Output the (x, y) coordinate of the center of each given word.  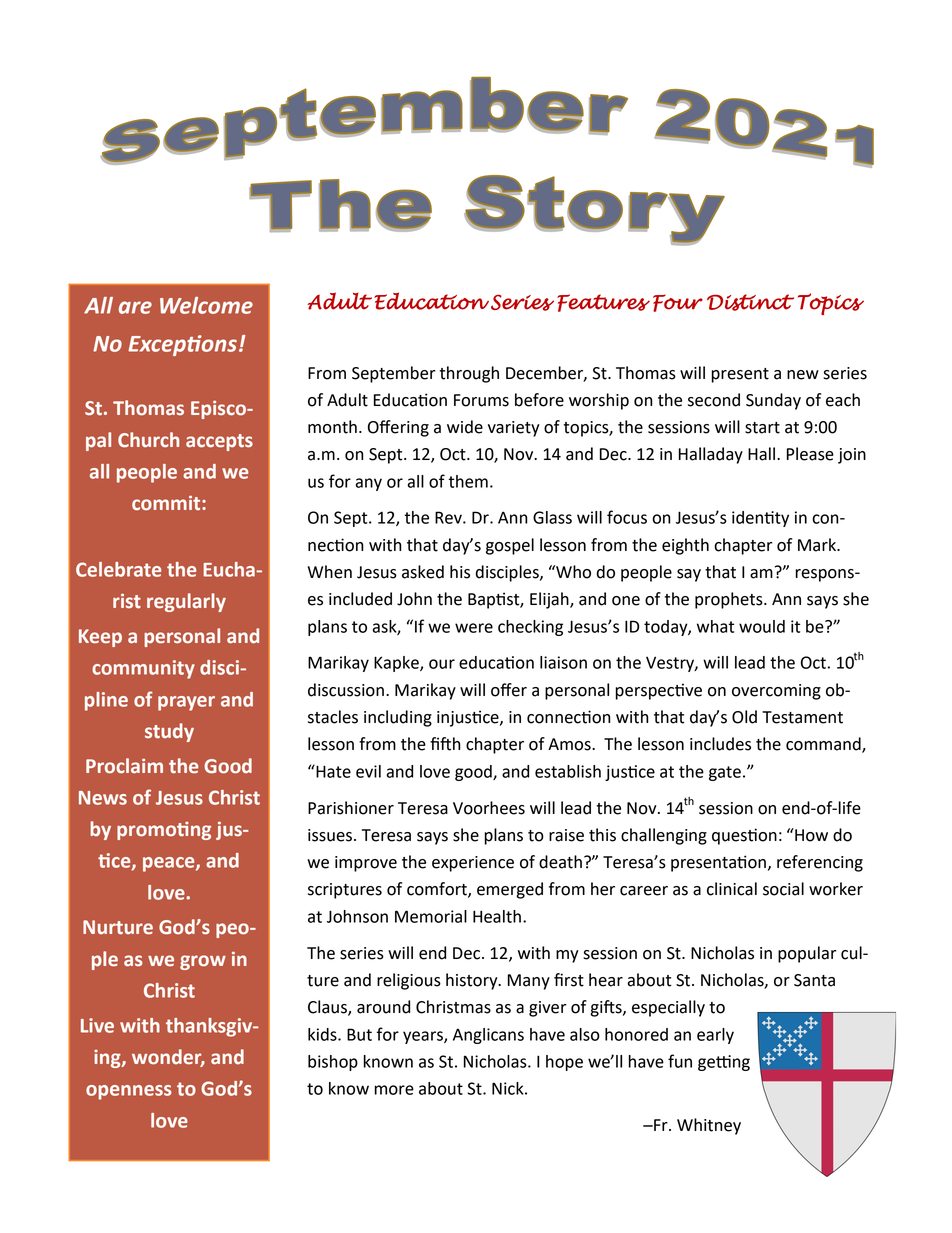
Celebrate (118, 569)
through (469, 374)
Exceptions (182, 345)
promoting (164, 831)
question (744, 836)
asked (423, 572)
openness (129, 1092)
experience (473, 864)
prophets (730, 600)
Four (678, 303)
